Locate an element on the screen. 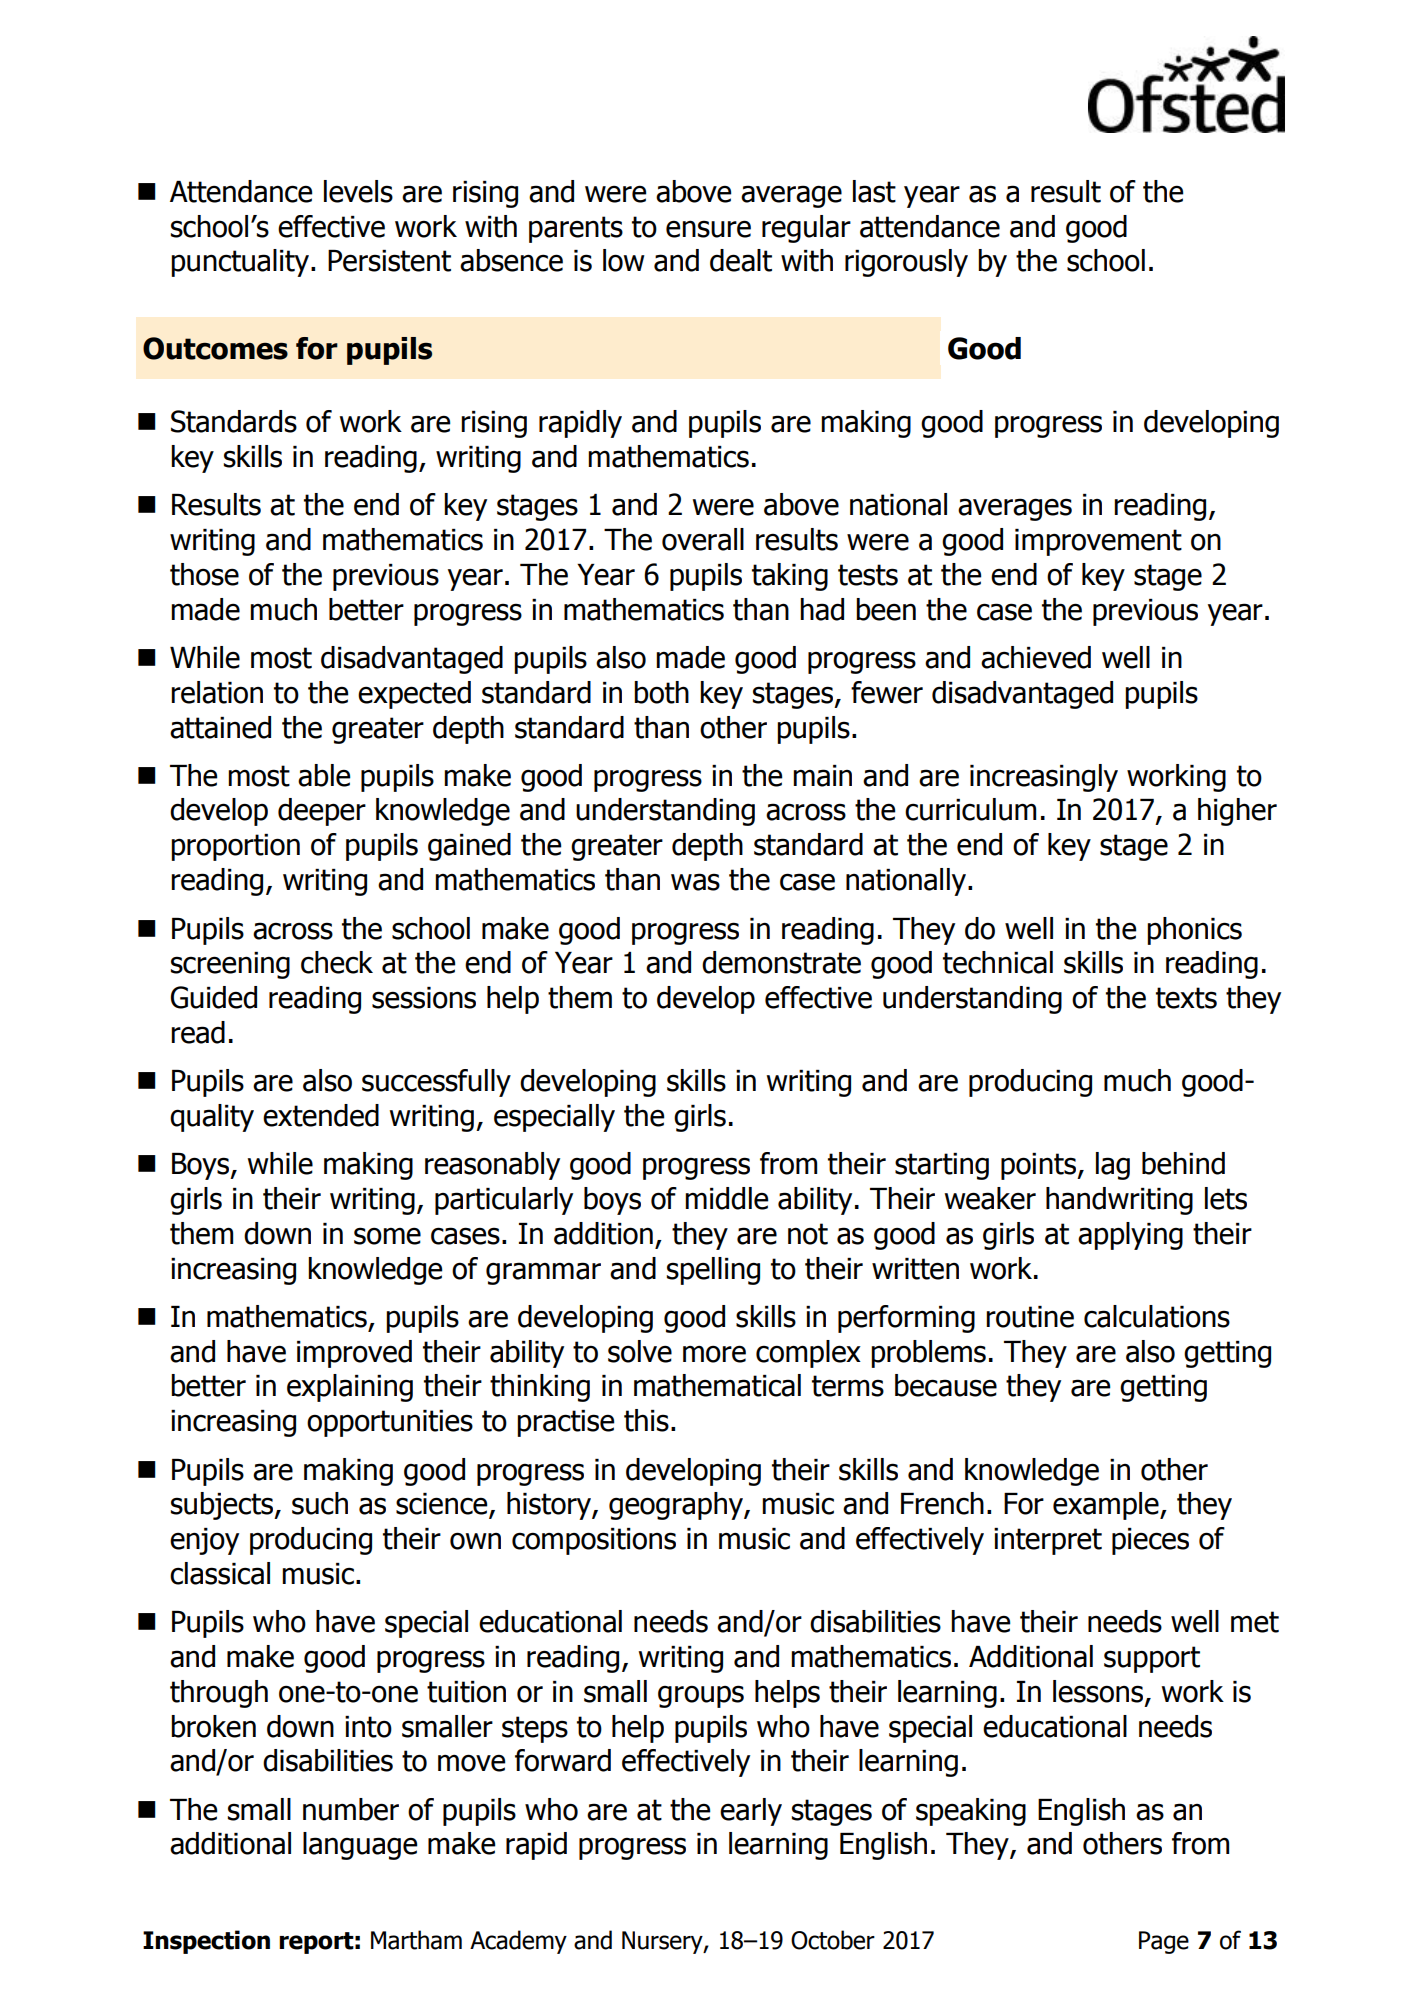  Persistent is located at coordinates (389, 261).
